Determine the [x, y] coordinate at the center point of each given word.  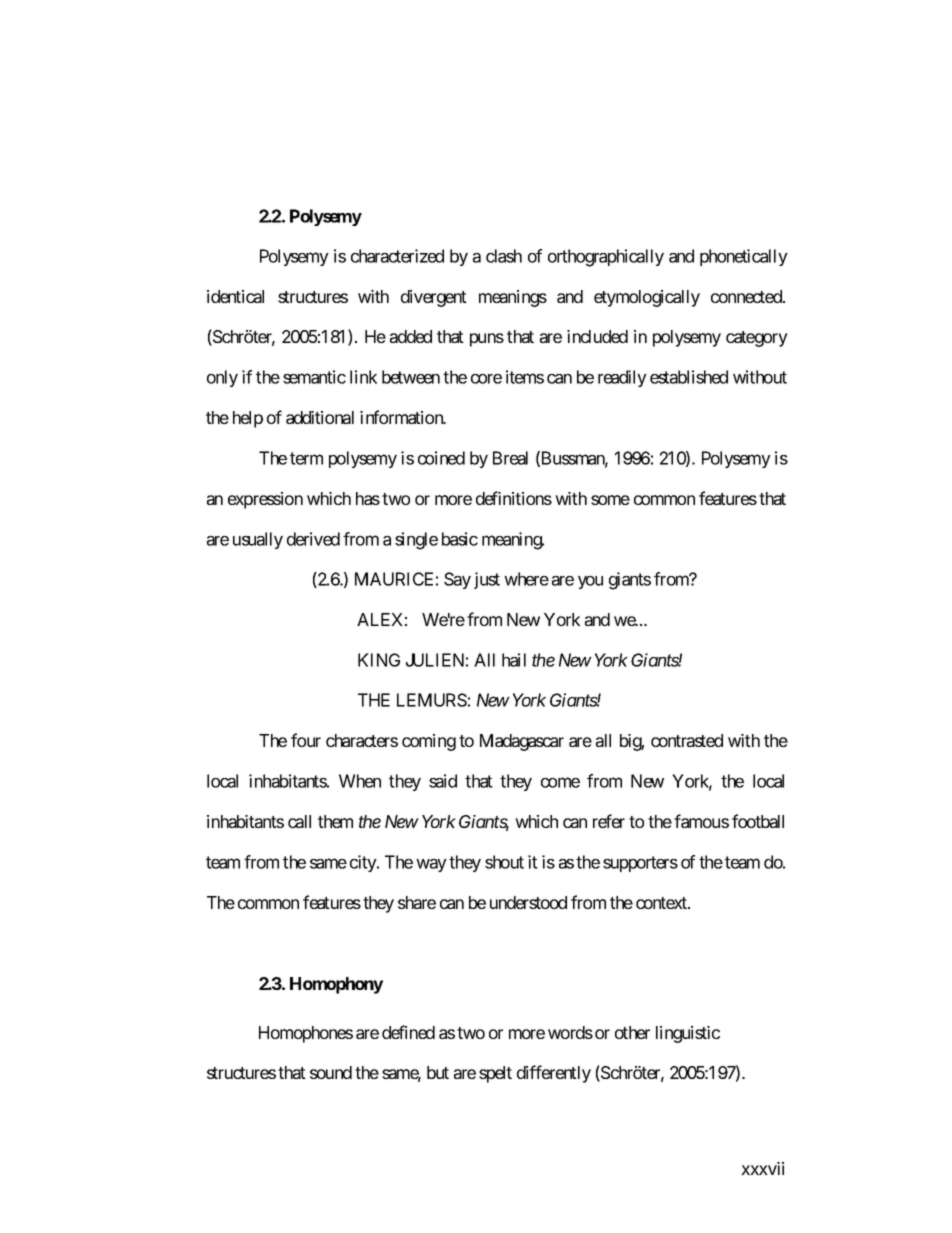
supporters [640, 864]
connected [747, 296]
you [590, 582]
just [487, 580]
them [335, 821]
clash [504, 256]
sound [331, 1072]
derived [313, 539]
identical [235, 296]
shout [504, 862]
